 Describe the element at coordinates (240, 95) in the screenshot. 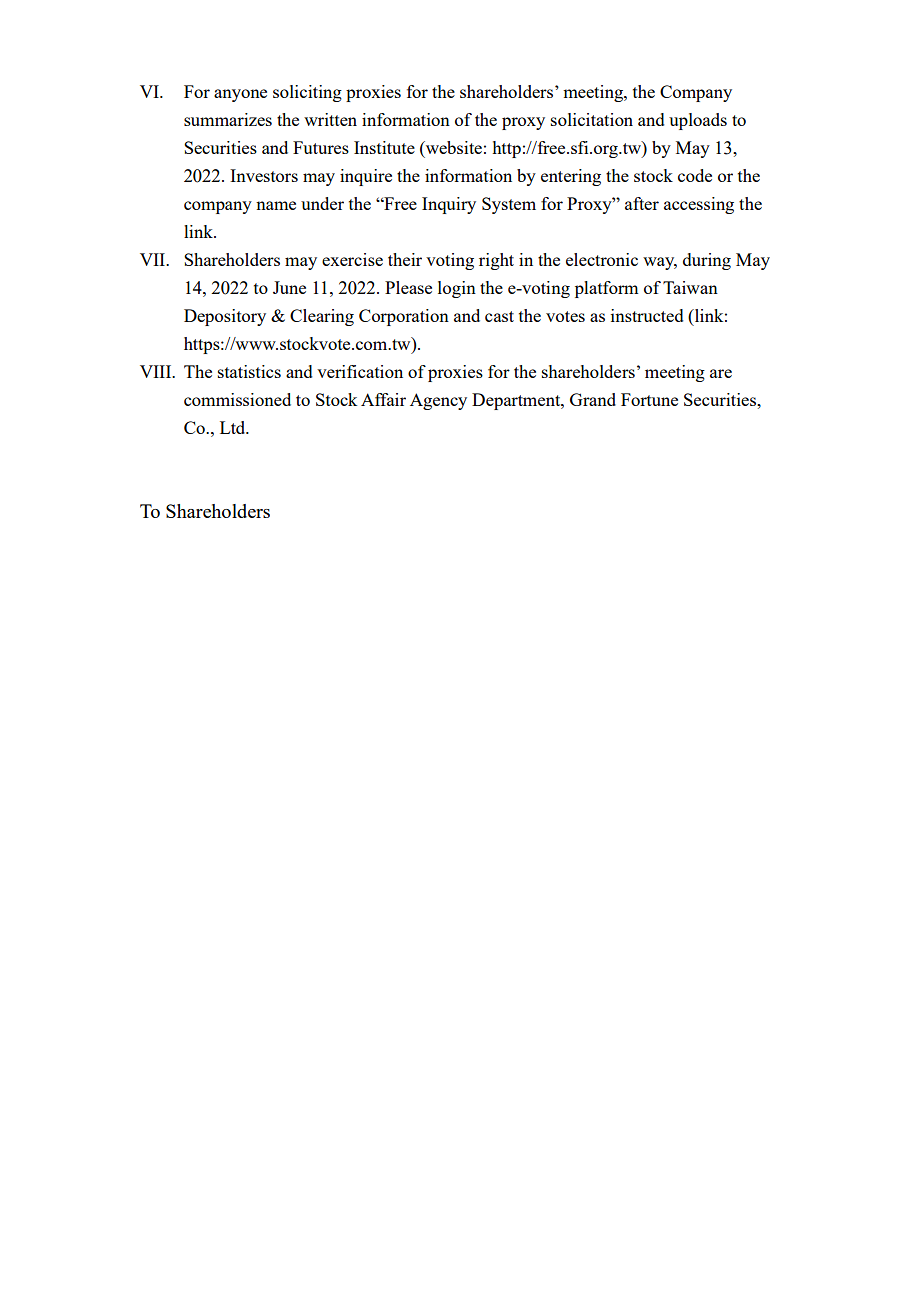

I see `anyone` at that location.
